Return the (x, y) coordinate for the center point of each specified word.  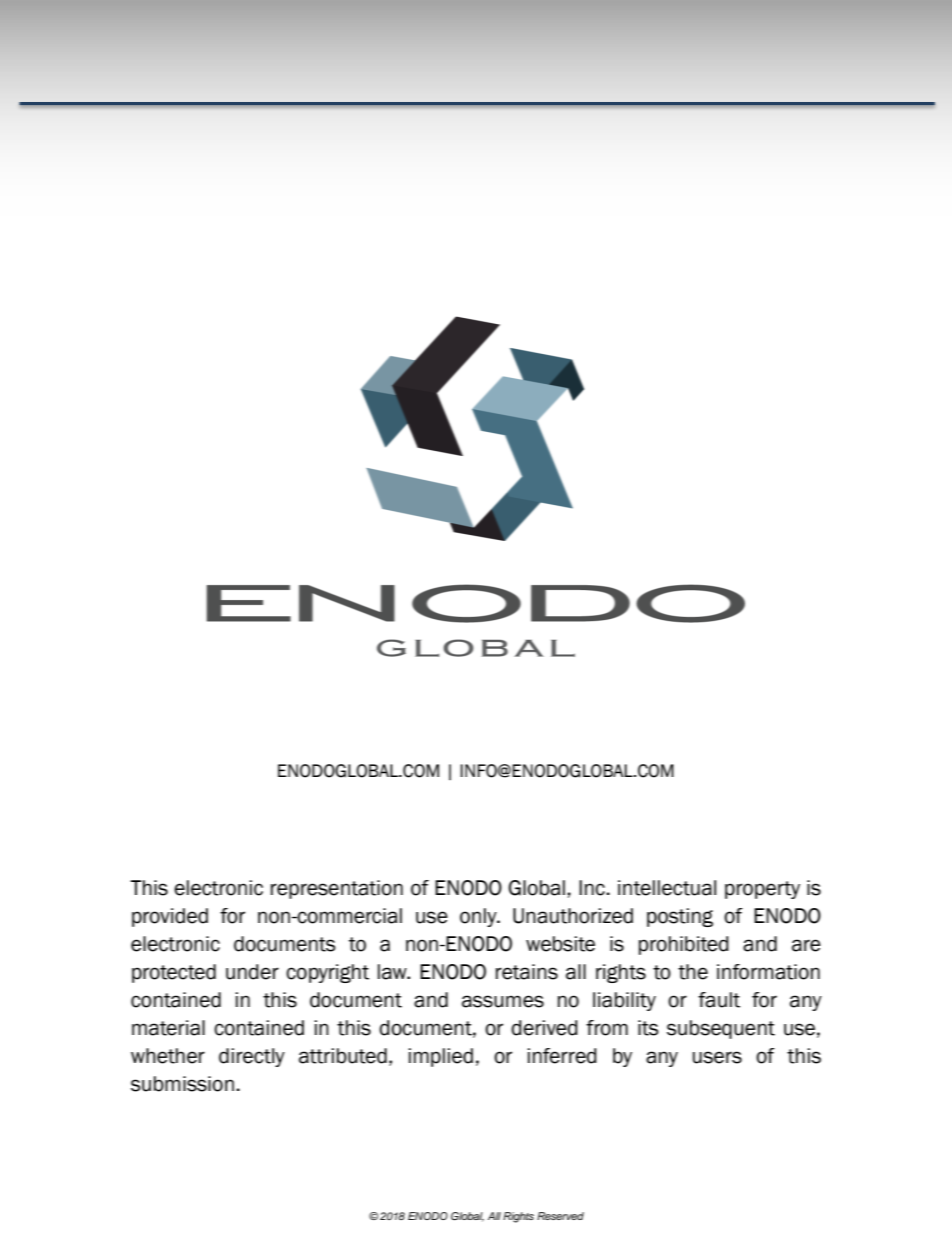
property (762, 890)
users (717, 1057)
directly (252, 1057)
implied (440, 1057)
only (479, 917)
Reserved (560, 1216)
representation (337, 889)
